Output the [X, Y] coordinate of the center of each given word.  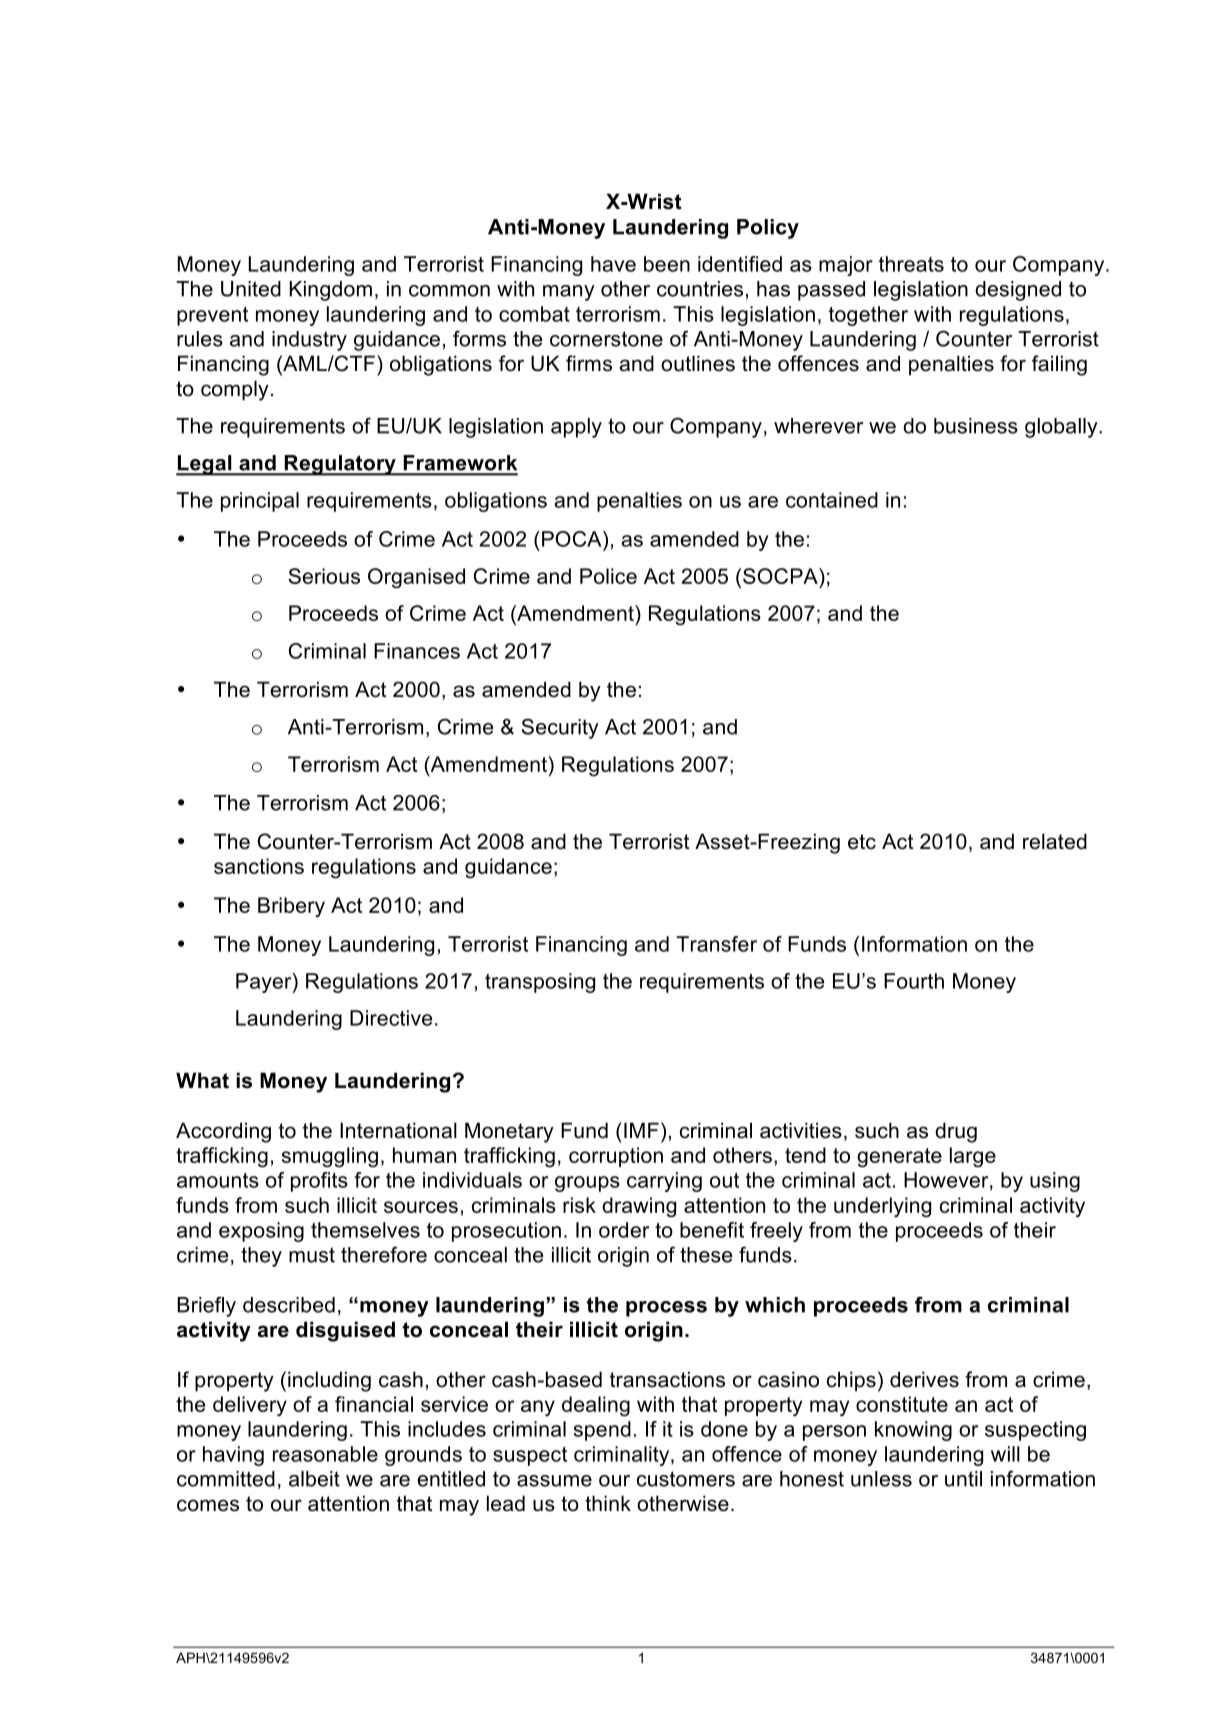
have [613, 264]
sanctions [259, 866]
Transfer [716, 944]
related [1055, 841]
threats [911, 264]
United [251, 289]
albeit [314, 1479]
